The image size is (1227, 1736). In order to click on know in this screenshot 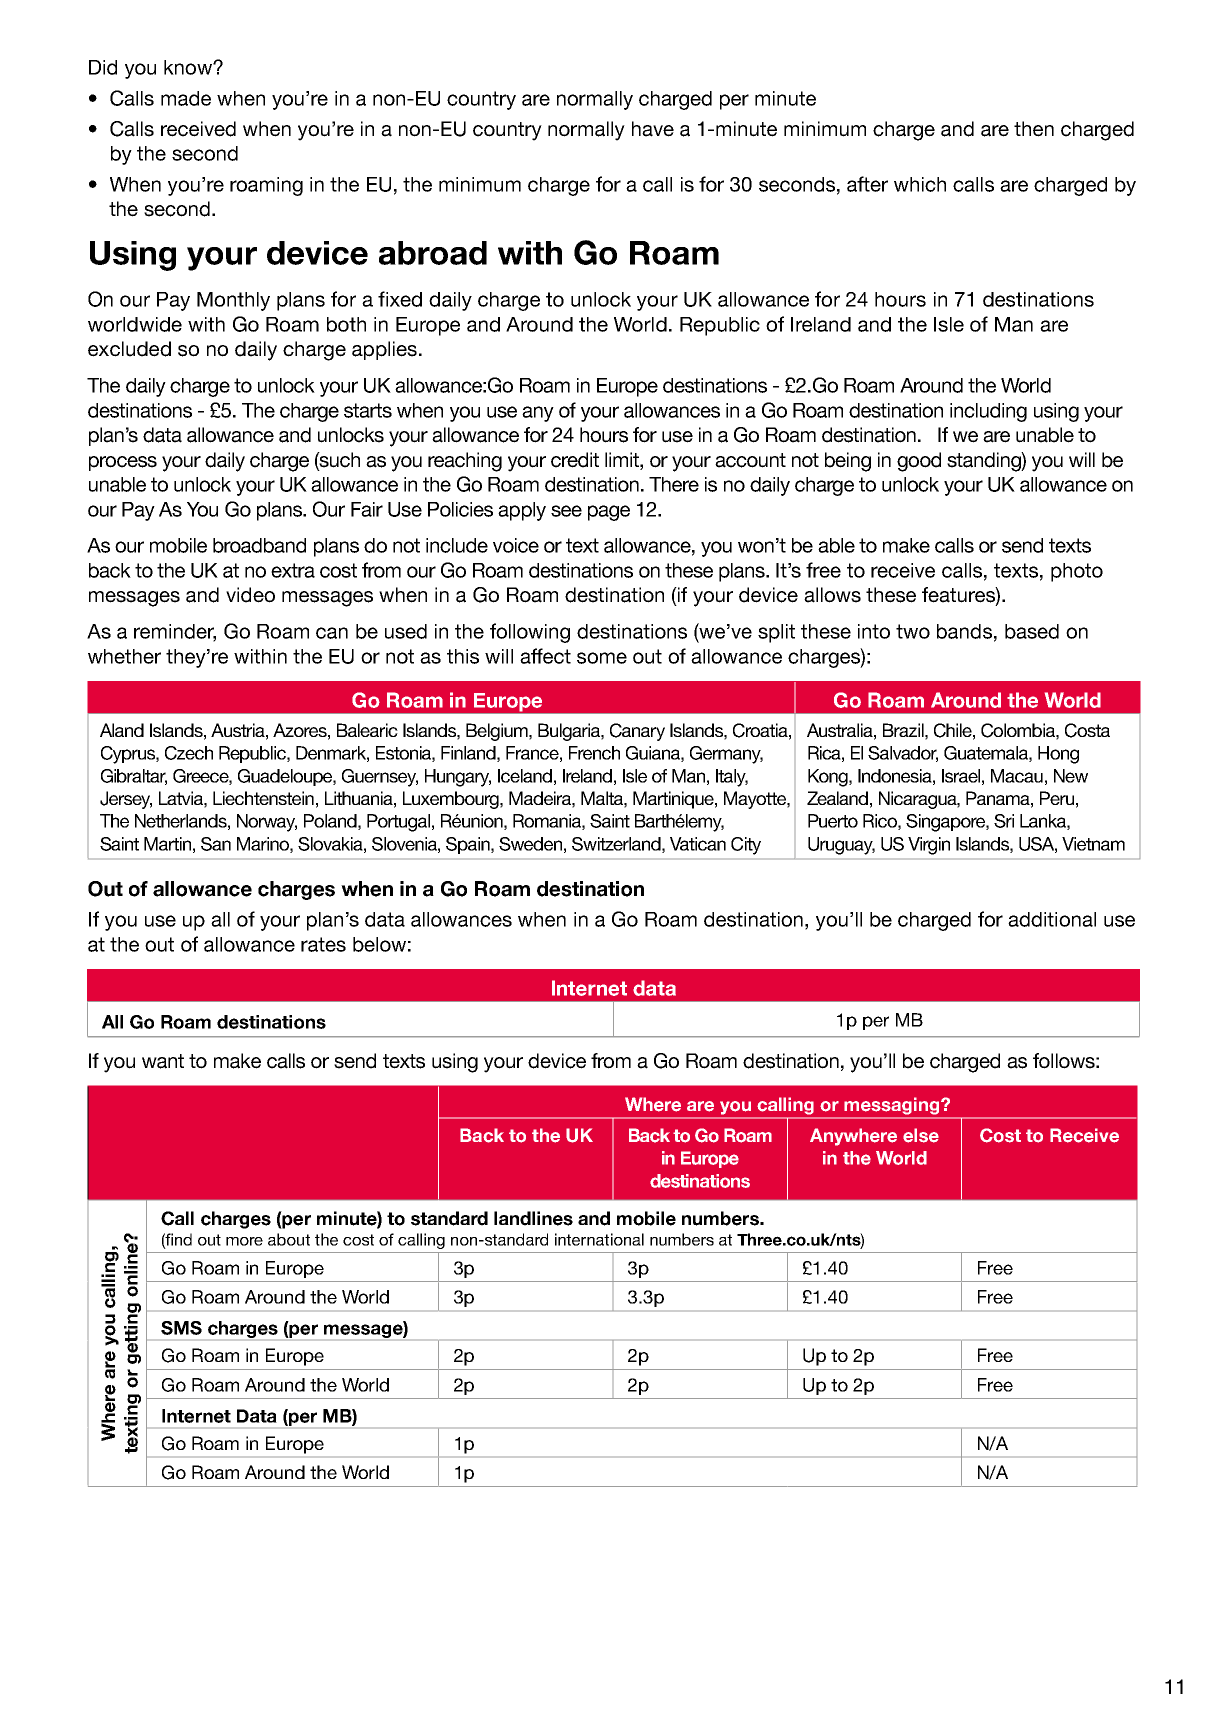, I will do `click(189, 67)`.
